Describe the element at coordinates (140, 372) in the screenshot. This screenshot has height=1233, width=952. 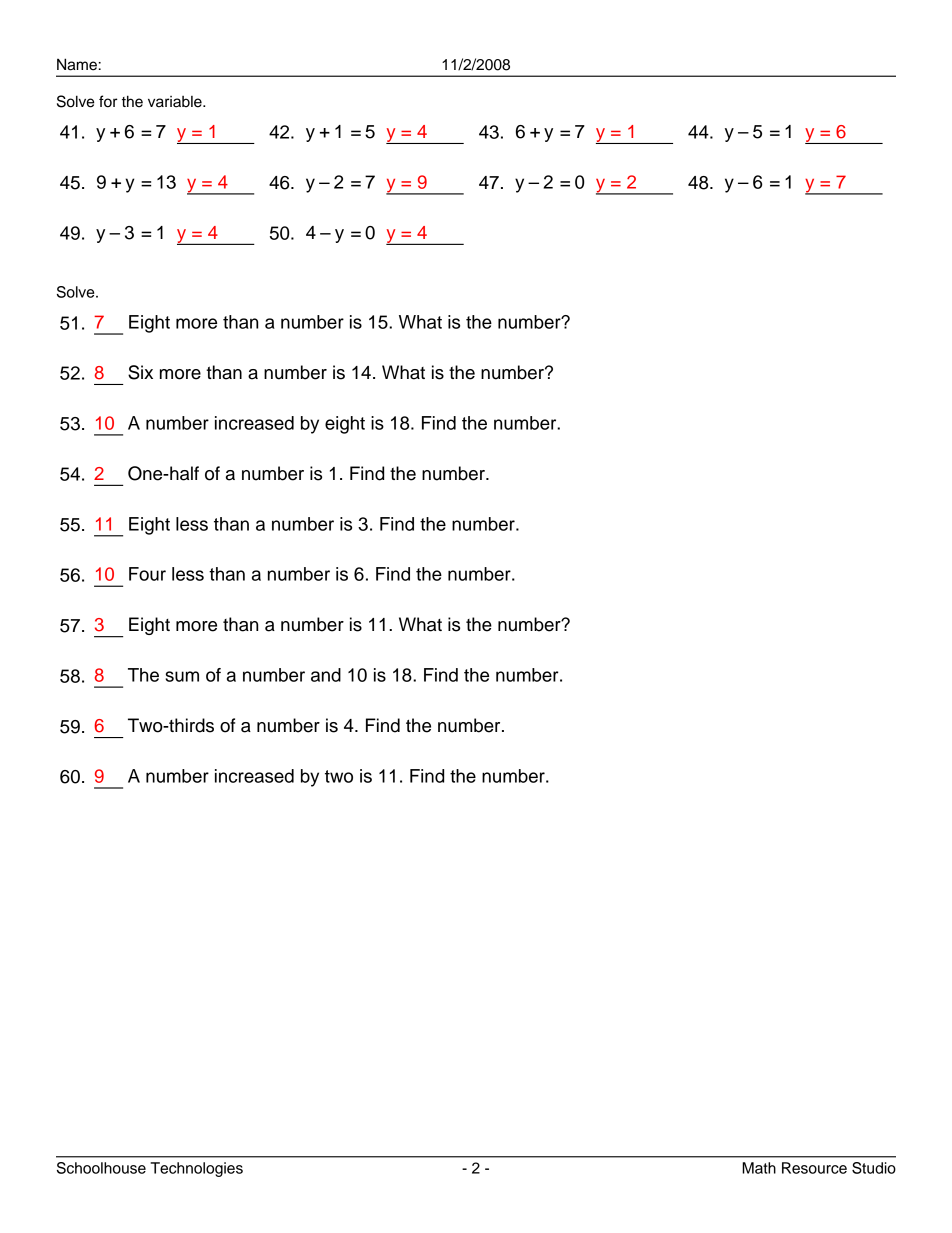
I see `Six` at that location.
